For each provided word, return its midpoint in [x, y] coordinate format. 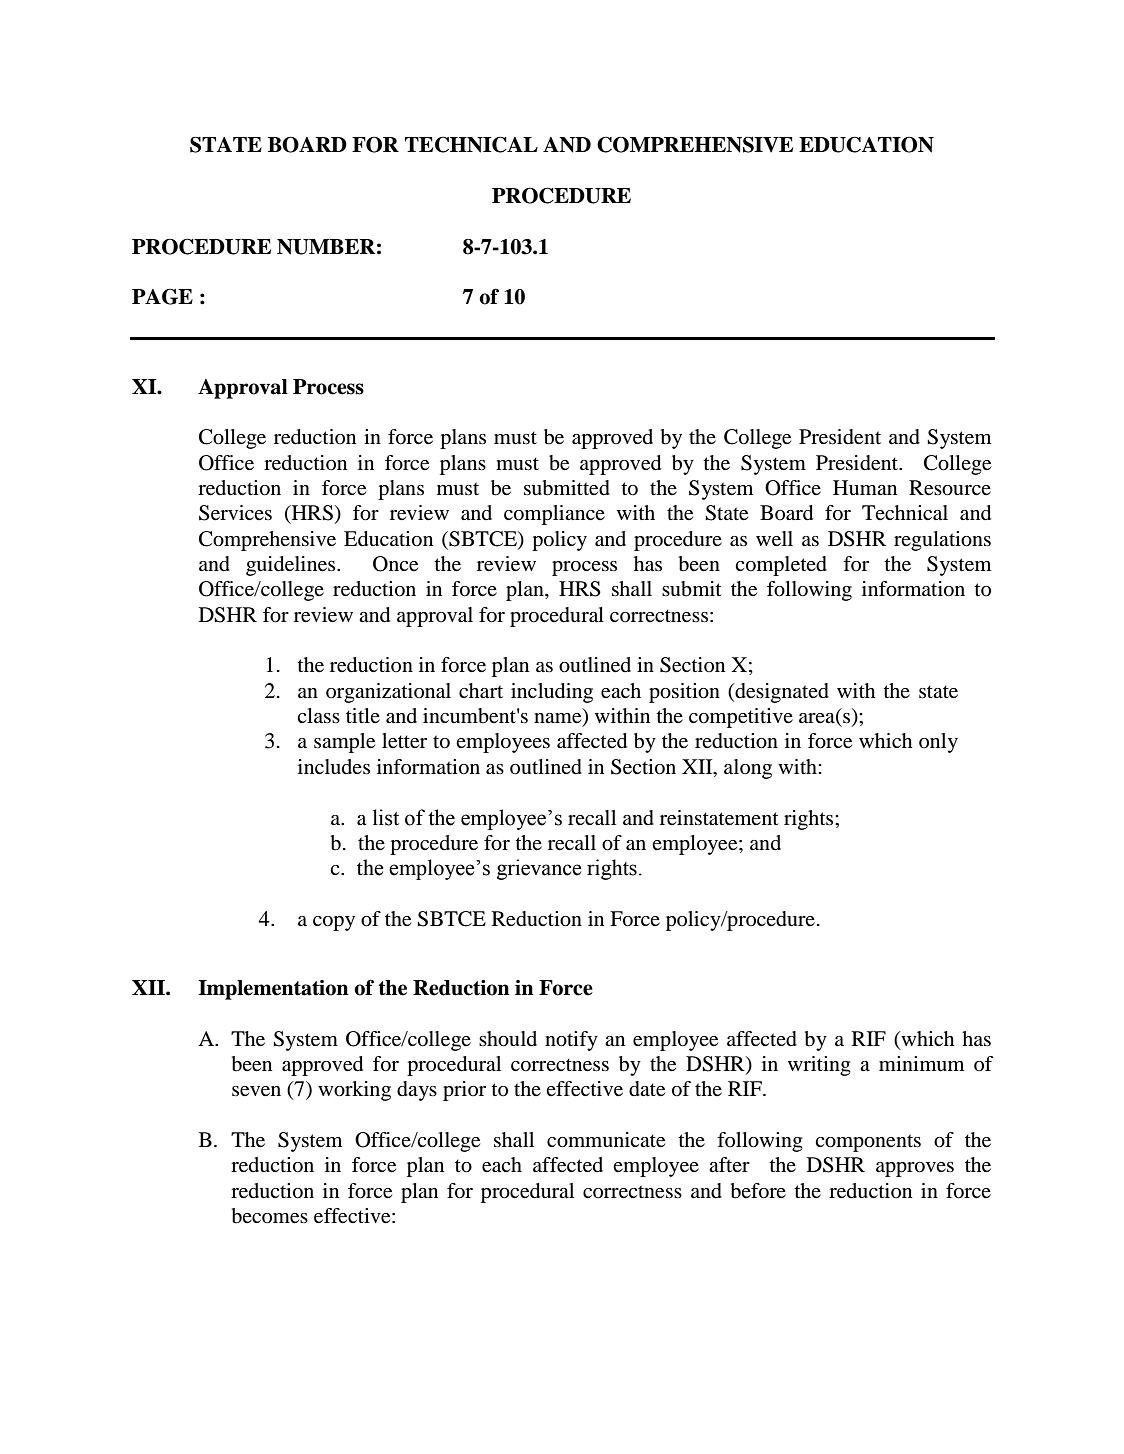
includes [334, 767]
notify [571, 1041]
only [938, 743]
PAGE [162, 296]
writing [819, 1066]
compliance [554, 515]
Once [395, 564]
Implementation [273, 990]
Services [235, 513]
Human [865, 487]
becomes [270, 1216]
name [559, 719]
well [774, 539]
